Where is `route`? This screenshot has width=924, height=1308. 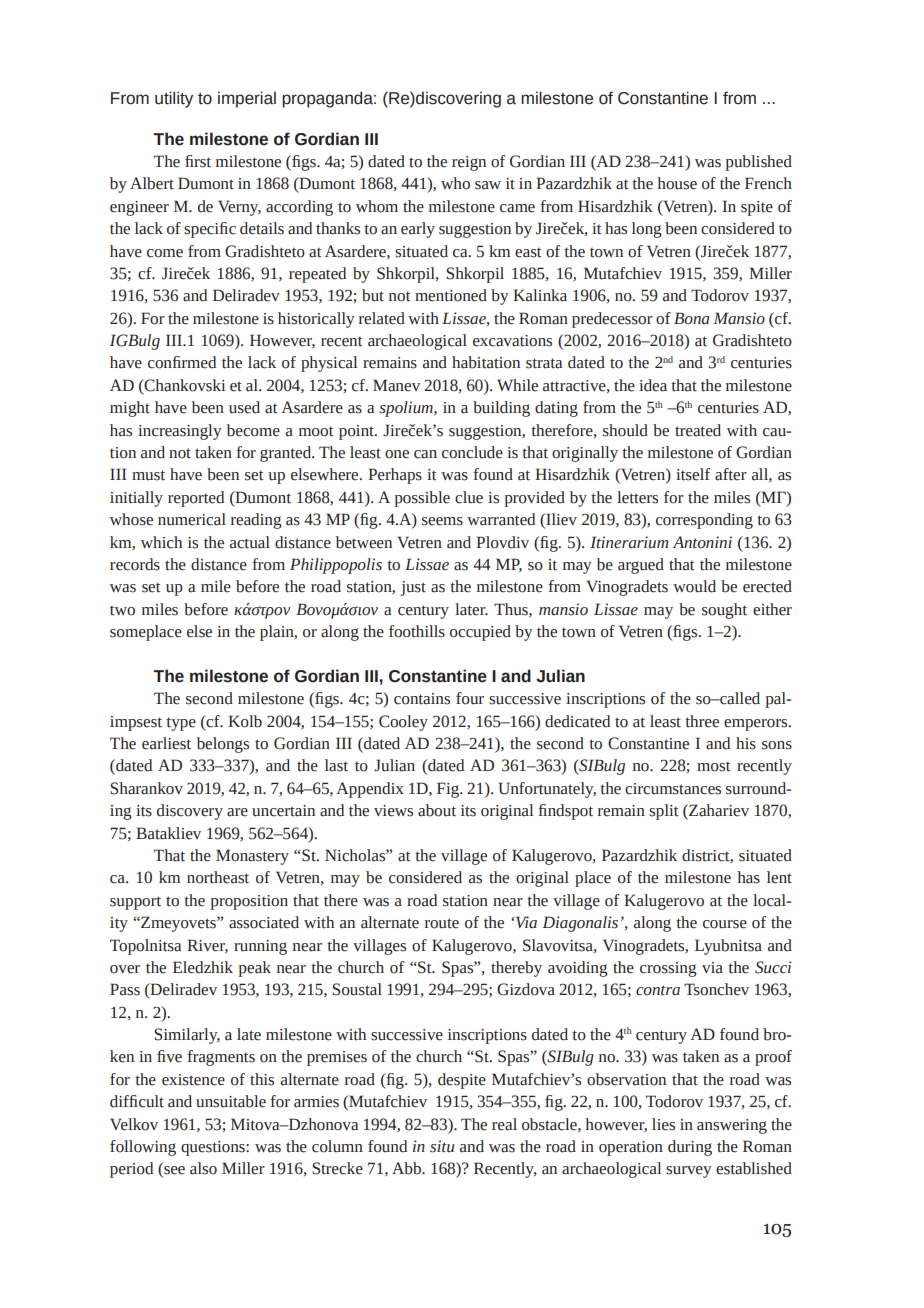 route is located at coordinates (442, 923).
